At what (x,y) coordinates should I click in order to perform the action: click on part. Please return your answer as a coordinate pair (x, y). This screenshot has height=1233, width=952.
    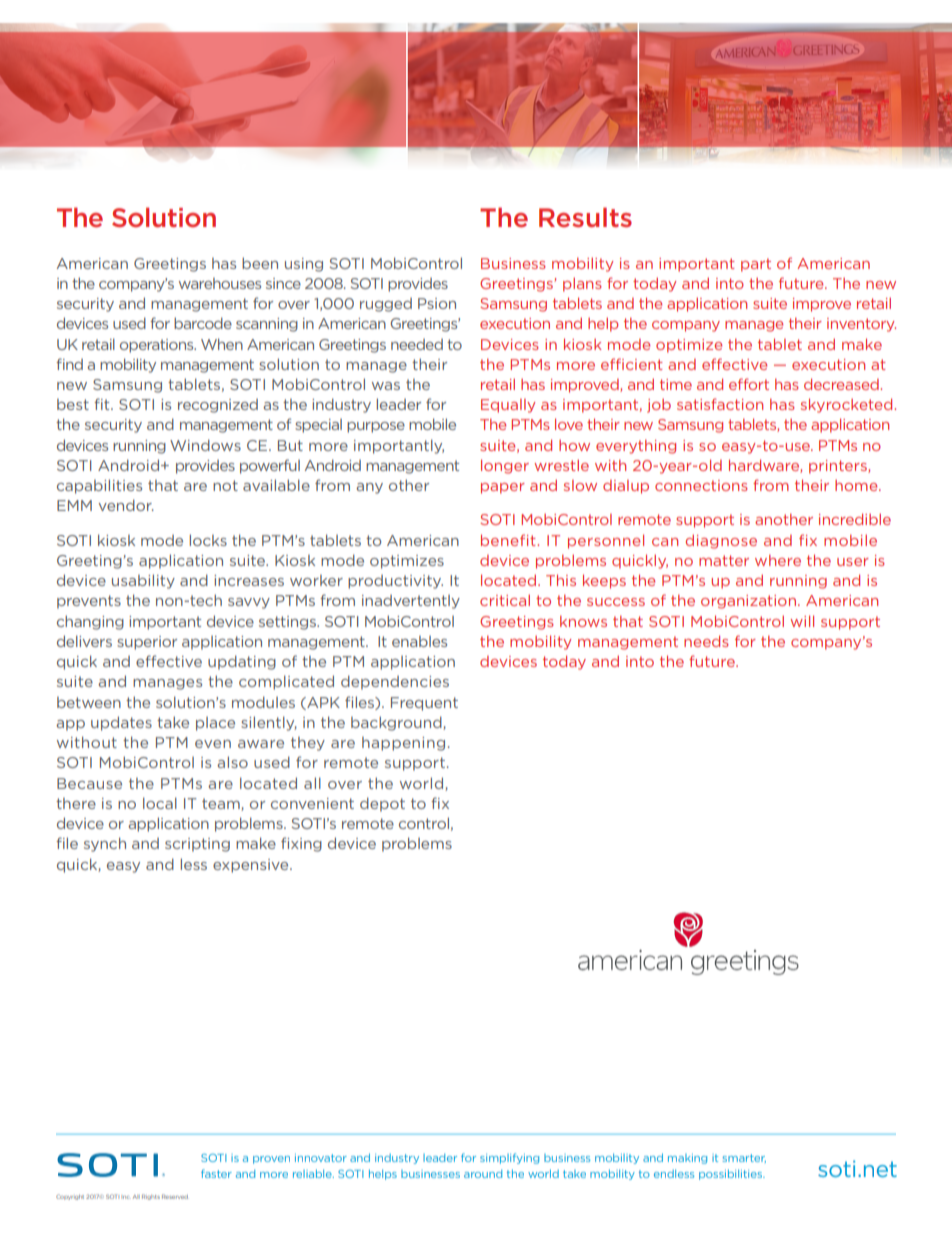
    Looking at the image, I should click on (756, 265).
